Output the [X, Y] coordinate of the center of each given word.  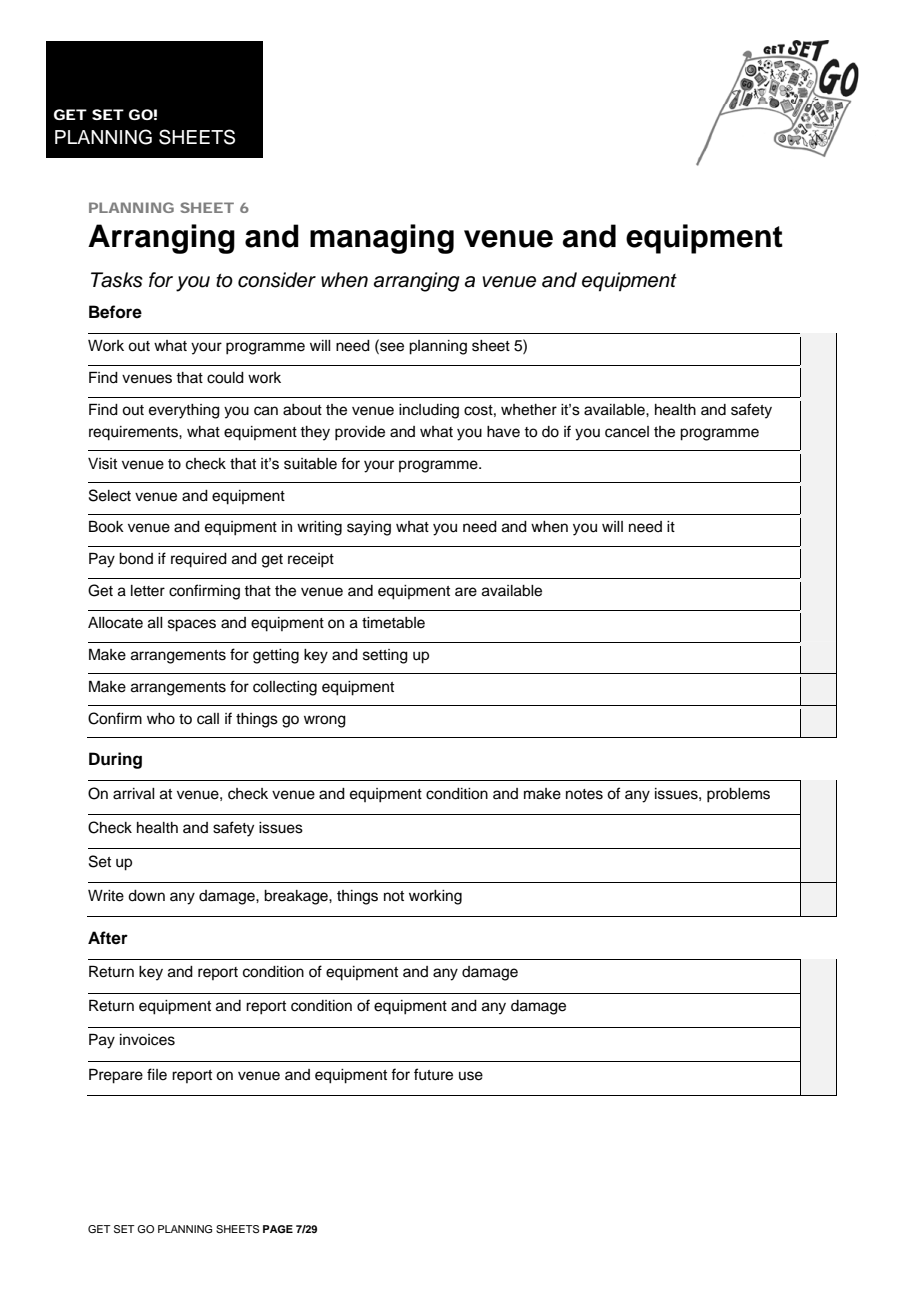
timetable [393, 623]
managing [382, 239]
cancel [627, 432]
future [433, 1074]
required [199, 560]
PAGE [278, 1229]
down [146, 896]
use [471, 1076]
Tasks [117, 280]
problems [738, 795]
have [503, 432]
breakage [297, 897]
